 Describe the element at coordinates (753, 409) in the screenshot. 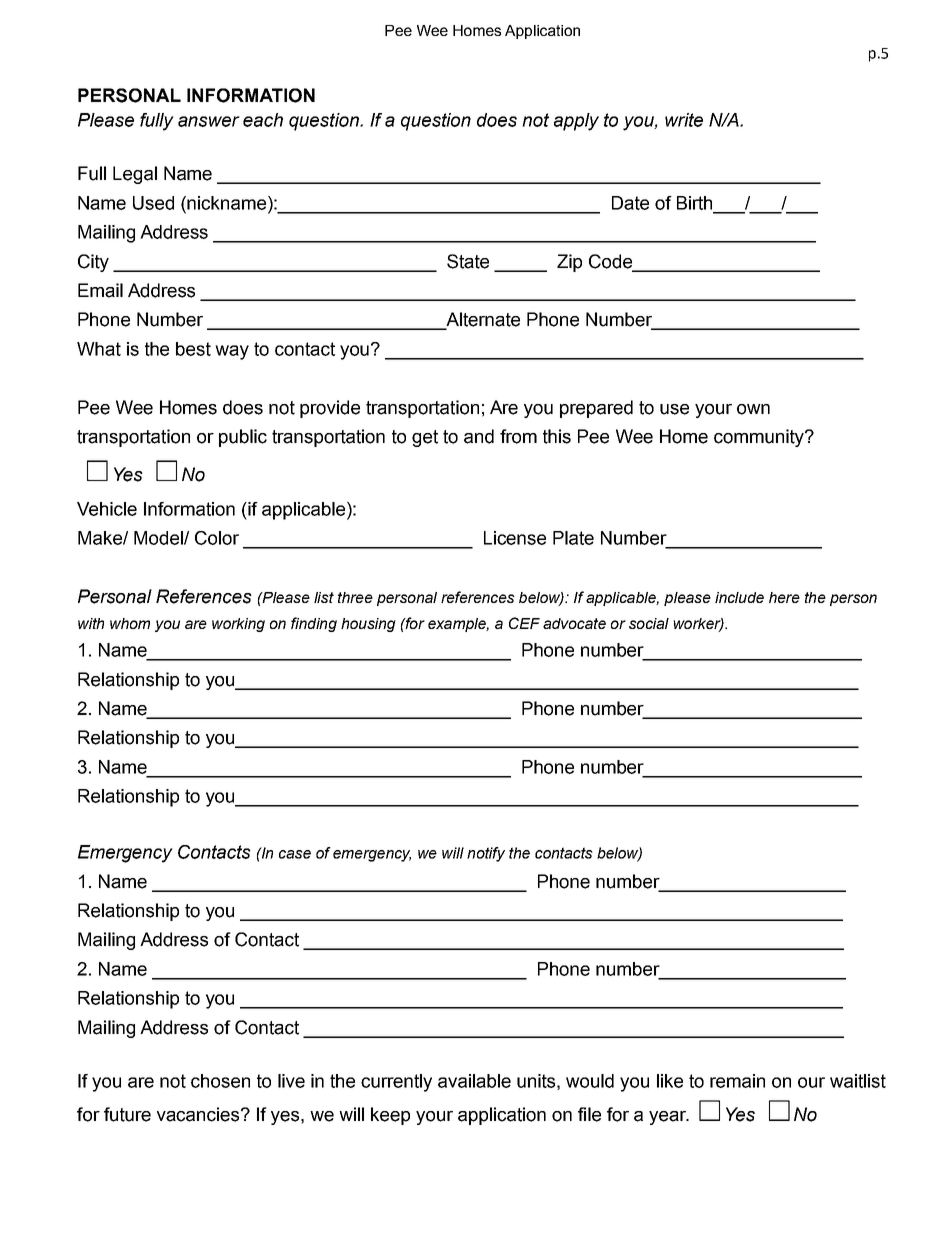

I see `own` at that location.
